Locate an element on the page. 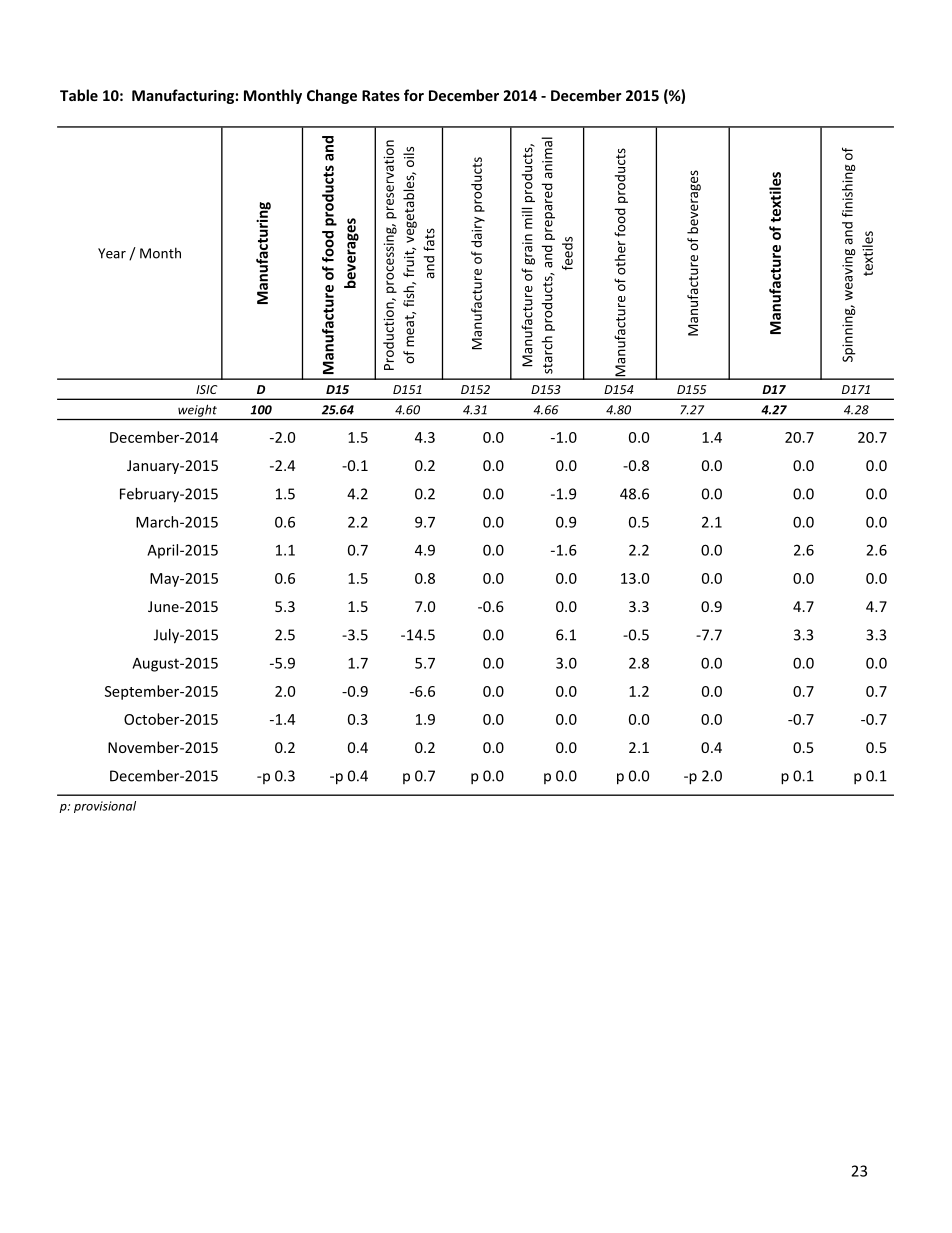  provisional is located at coordinates (105, 807).
